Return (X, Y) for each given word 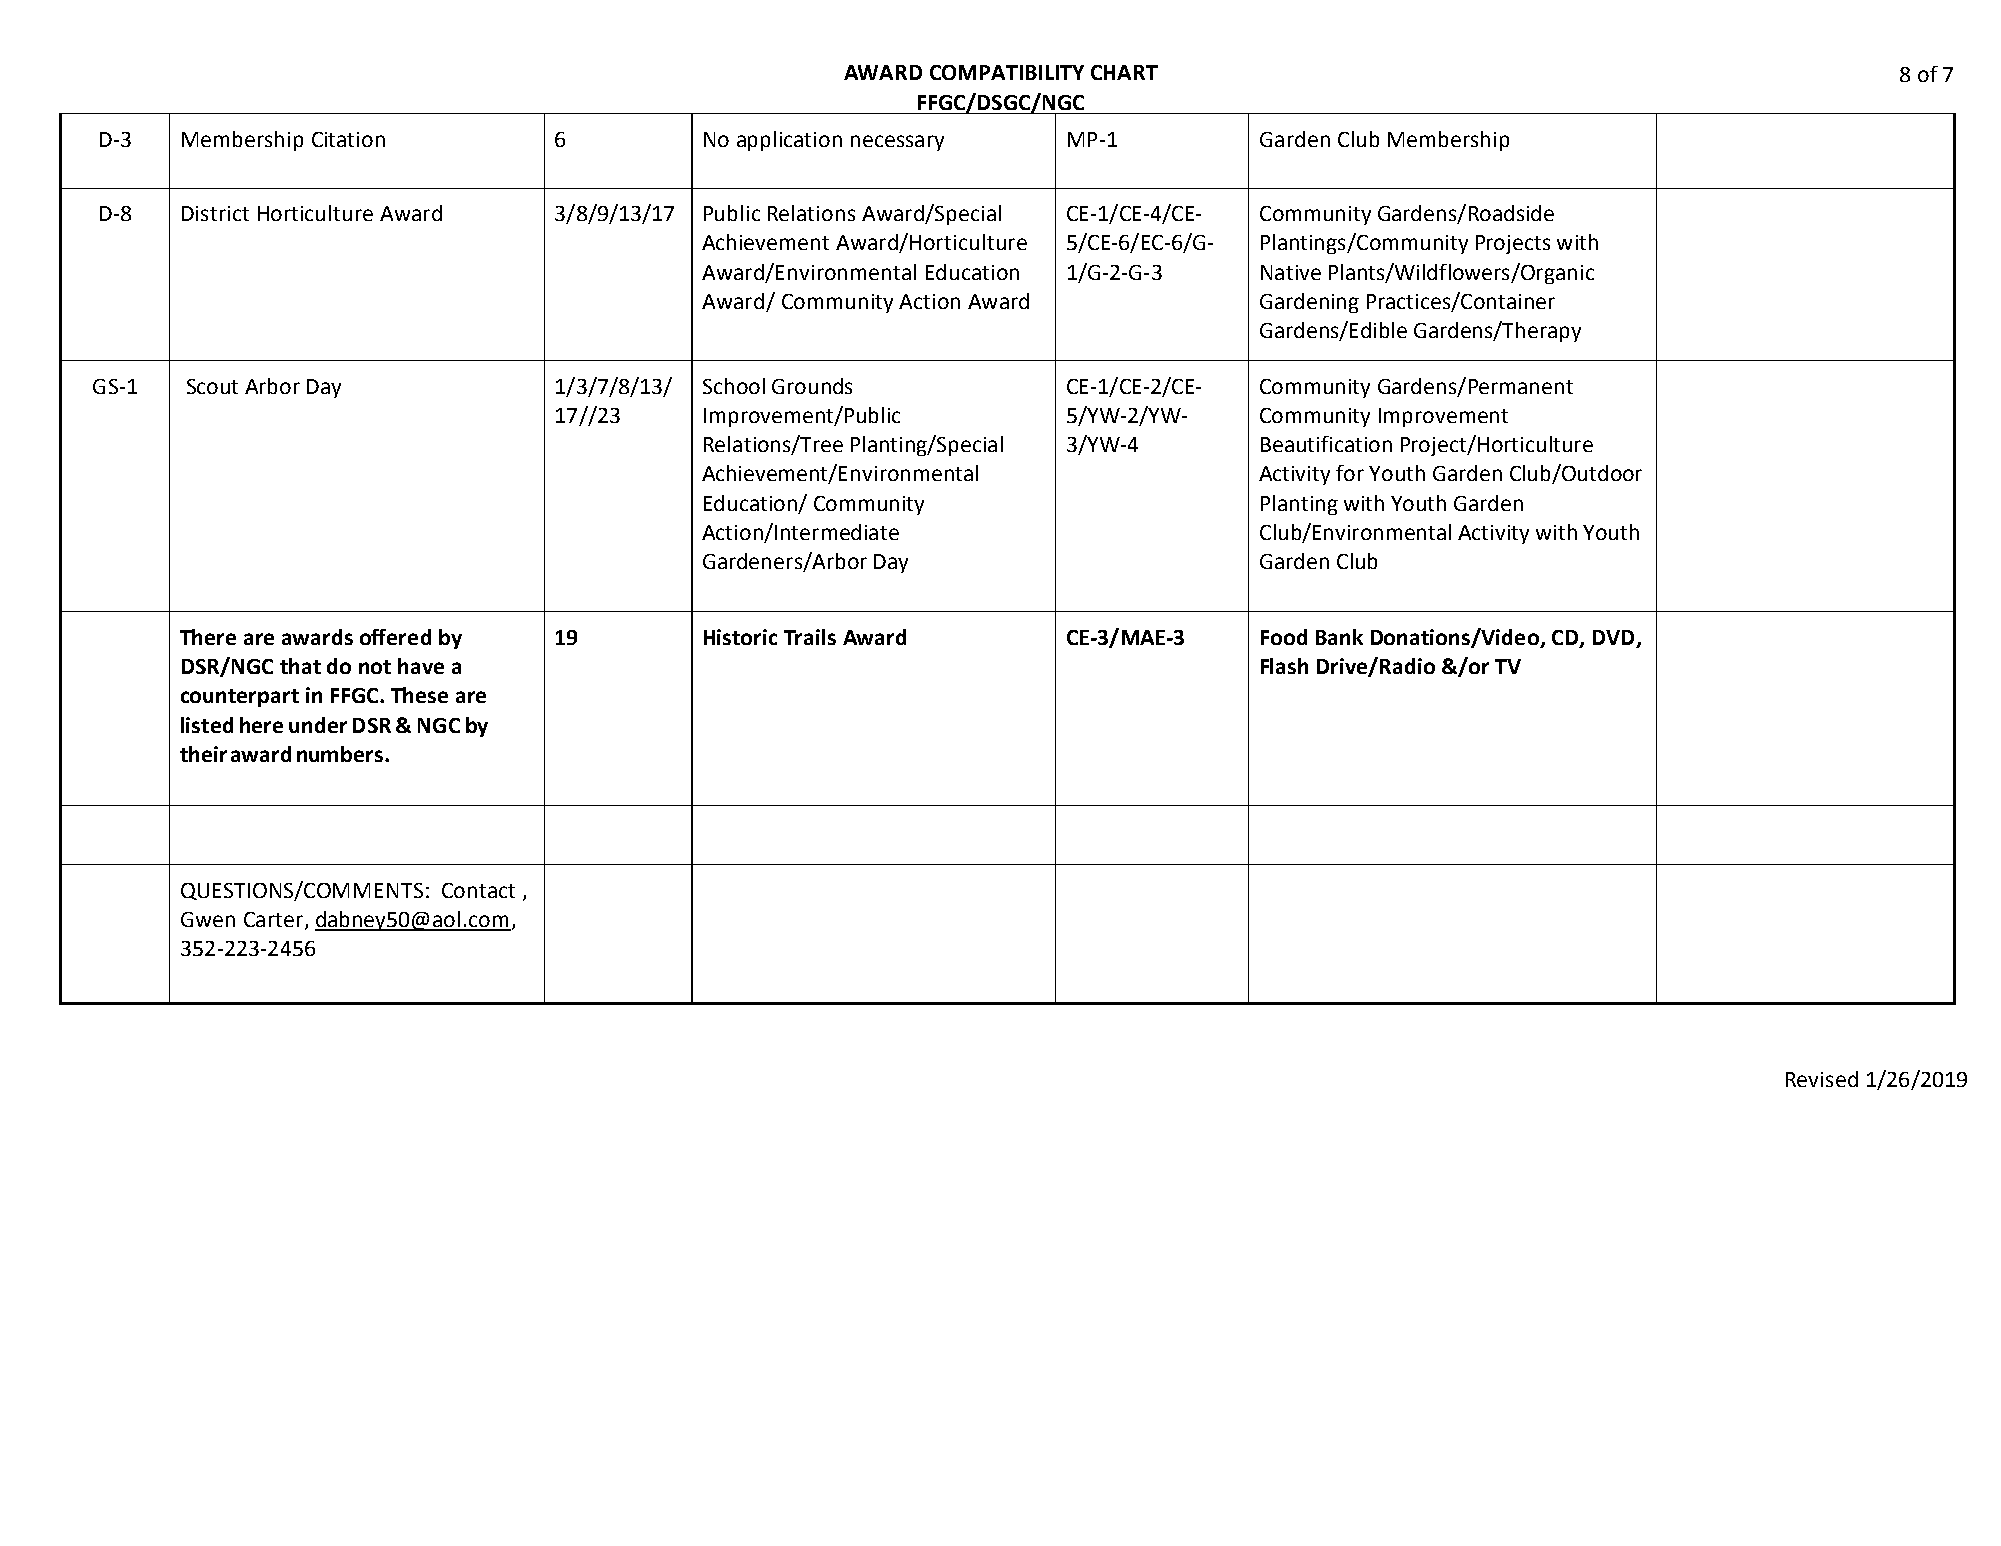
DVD (1613, 637)
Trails (810, 637)
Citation (348, 139)
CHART (1124, 72)
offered (395, 637)
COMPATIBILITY (1007, 72)
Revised (1822, 1079)
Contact (478, 890)
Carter (275, 921)
